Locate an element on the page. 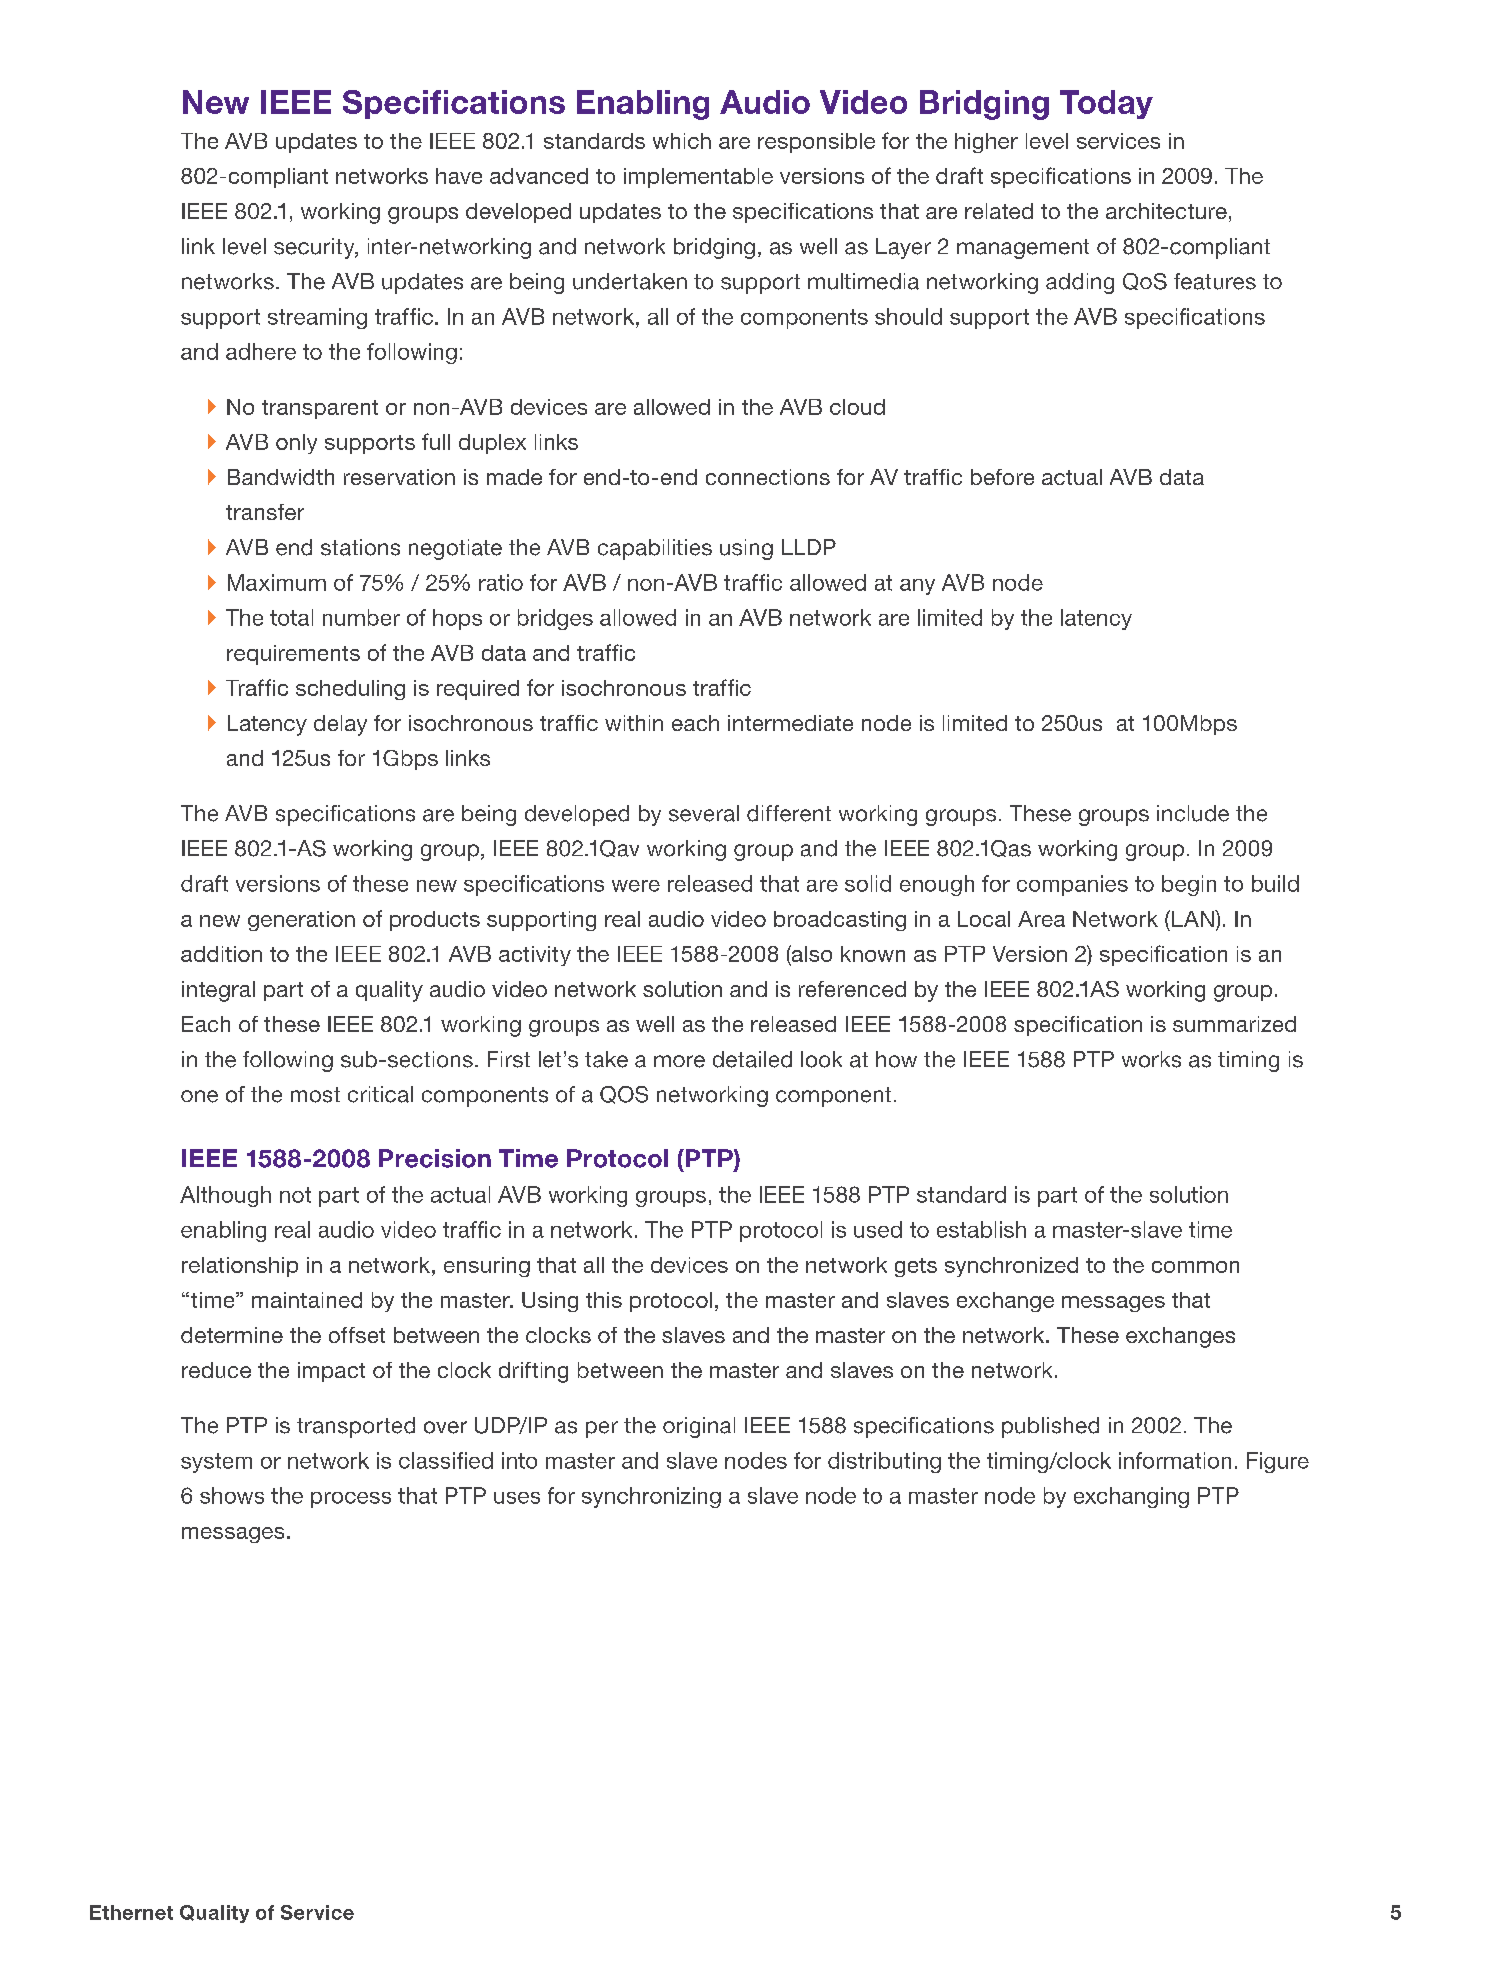  implementable is located at coordinates (698, 178).
